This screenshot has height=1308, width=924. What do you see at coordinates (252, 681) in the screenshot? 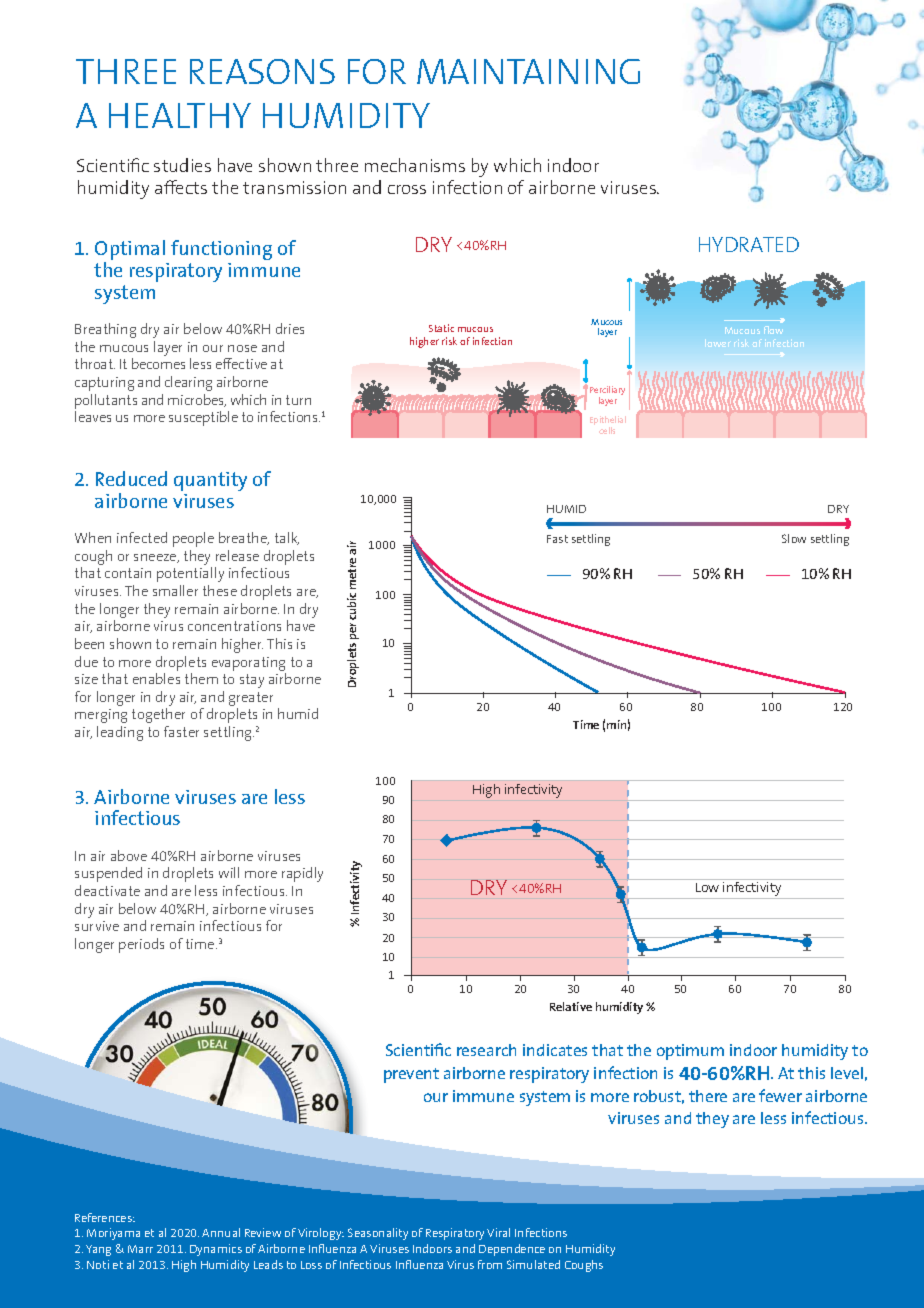
I see `stay` at bounding box center [252, 681].
